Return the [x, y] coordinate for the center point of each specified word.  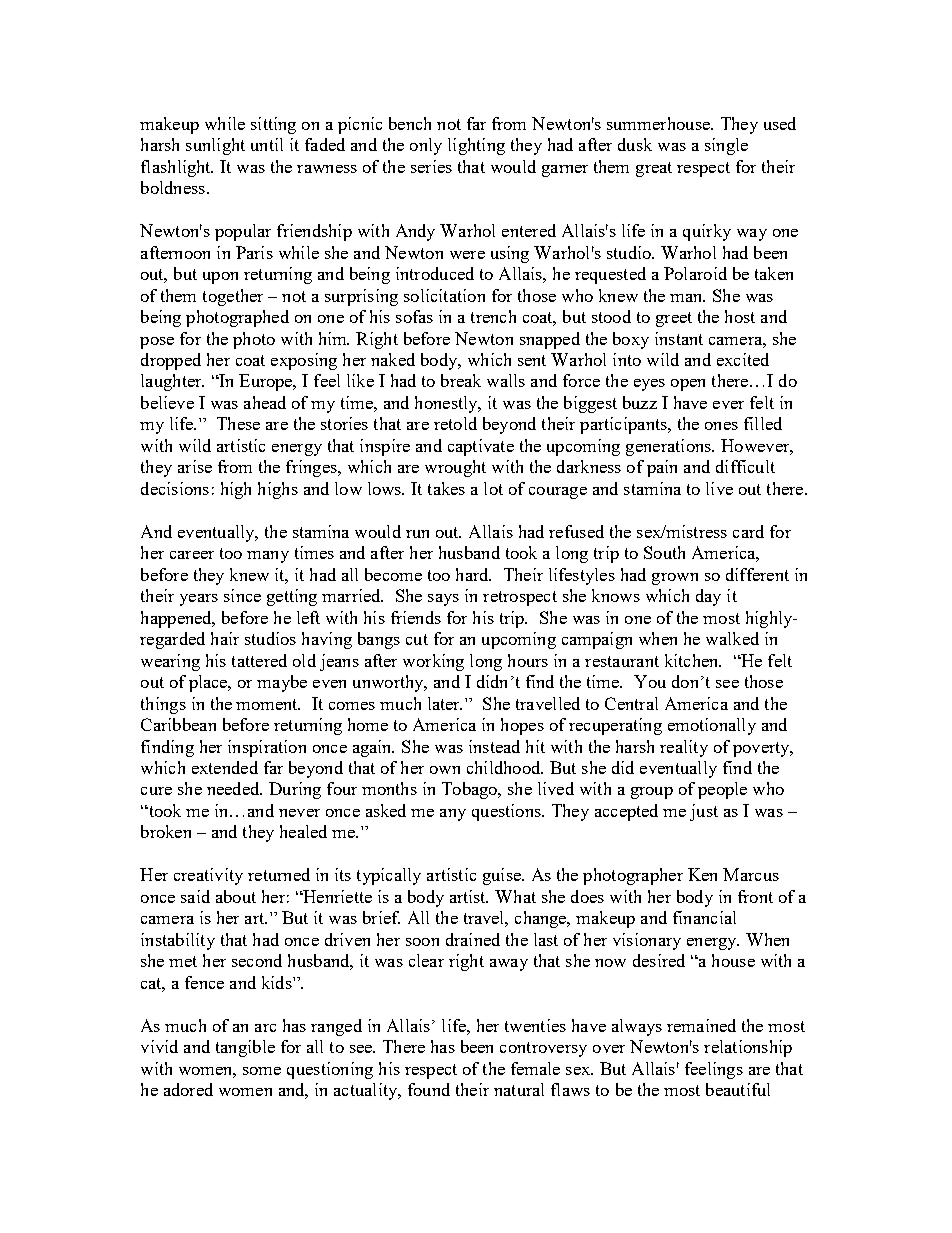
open [688, 385]
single [726, 146]
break [461, 380]
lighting [476, 146]
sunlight [215, 146]
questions [507, 812]
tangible [245, 1048]
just [704, 812]
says [443, 600]
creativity [208, 876]
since [242, 595]
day [708, 597]
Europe [267, 382]
